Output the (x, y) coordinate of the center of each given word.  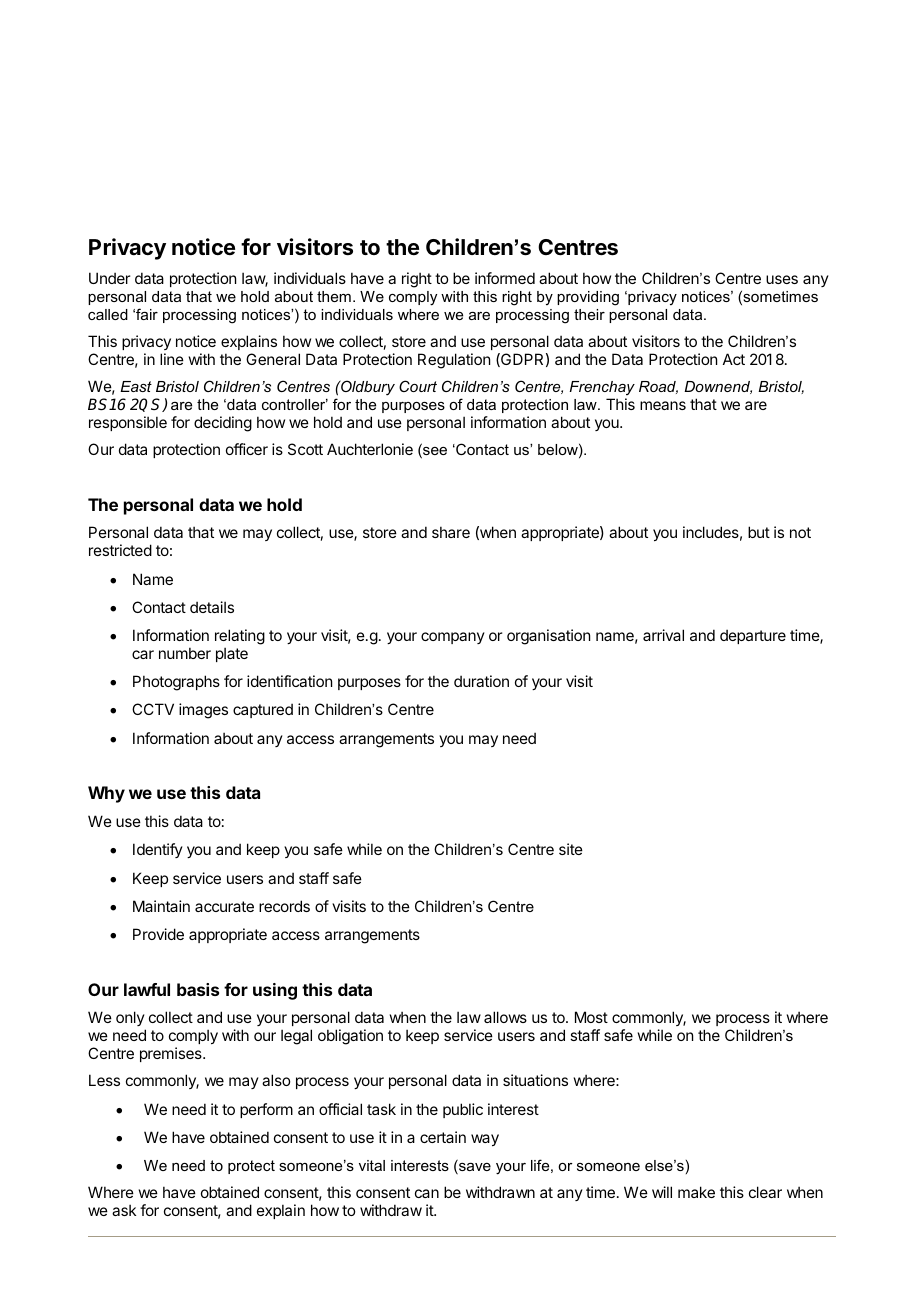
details (212, 607)
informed (505, 278)
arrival (663, 635)
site (571, 849)
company (453, 638)
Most (591, 1017)
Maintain (161, 906)
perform (266, 1110)
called (108, 314)
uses (782, 279)
